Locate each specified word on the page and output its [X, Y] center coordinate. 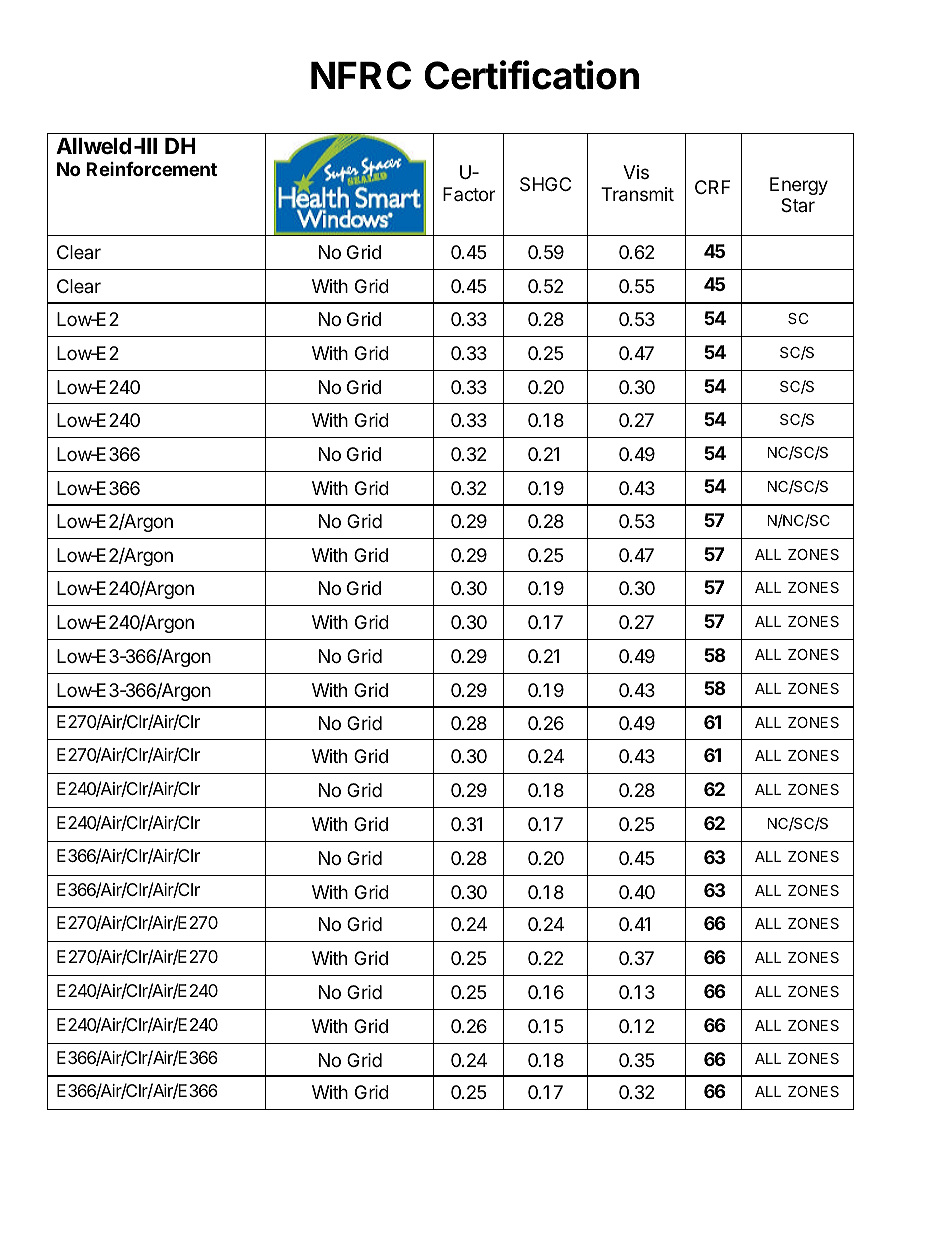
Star [798, 205]
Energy [799, 186]
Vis [636, 172]
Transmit [637, 194]
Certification [531, 75]
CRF [712, 187]
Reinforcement [151, 169]
